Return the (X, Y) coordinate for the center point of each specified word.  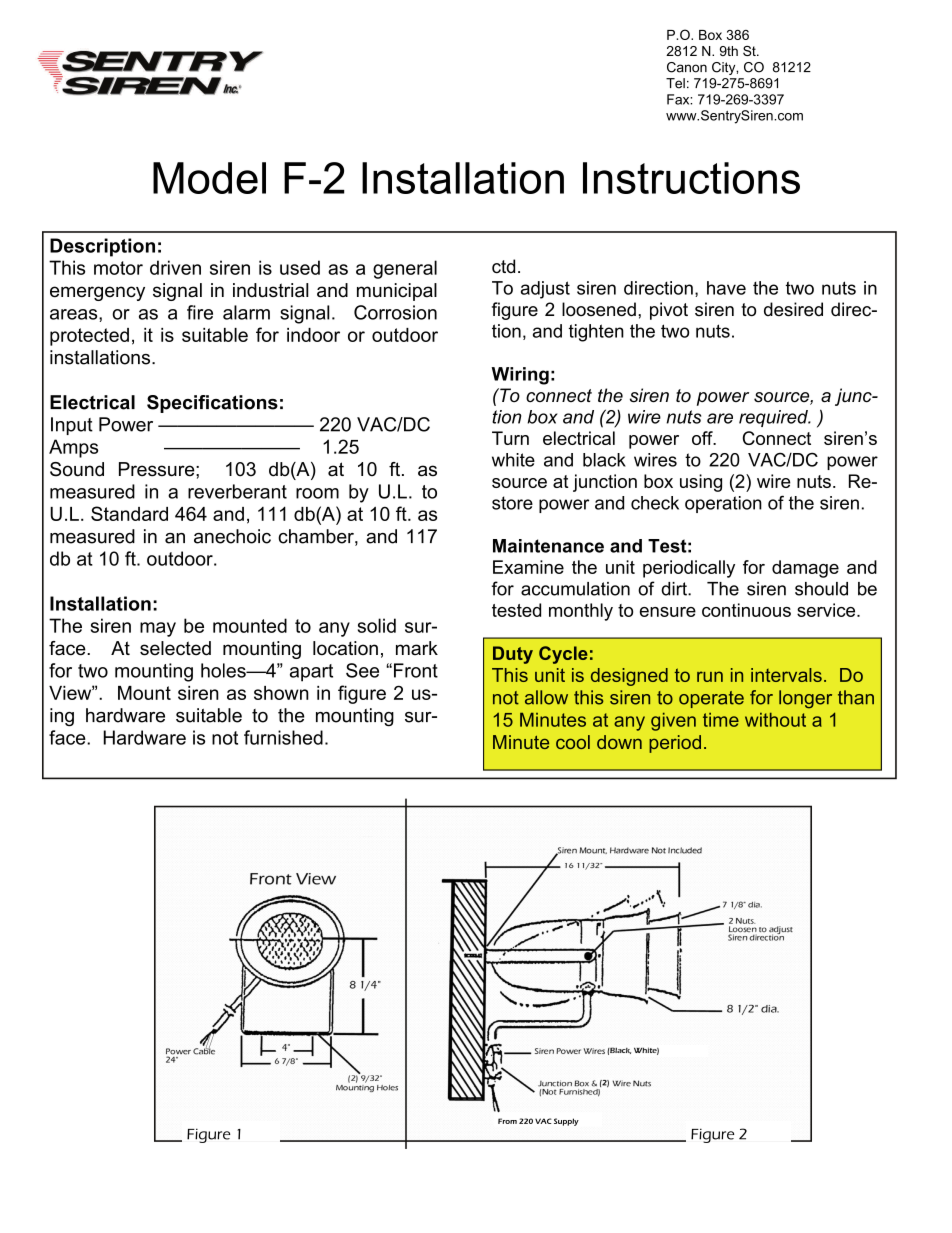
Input (72, 426)
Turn (510, 438)
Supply (566, 1122)
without (775, 720)
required (774, 418)
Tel (675, 83)
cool (573, 742)
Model (209, 178)
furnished (283, 737)
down (619, 742)
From (507, 1121)
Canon (687, 67)
